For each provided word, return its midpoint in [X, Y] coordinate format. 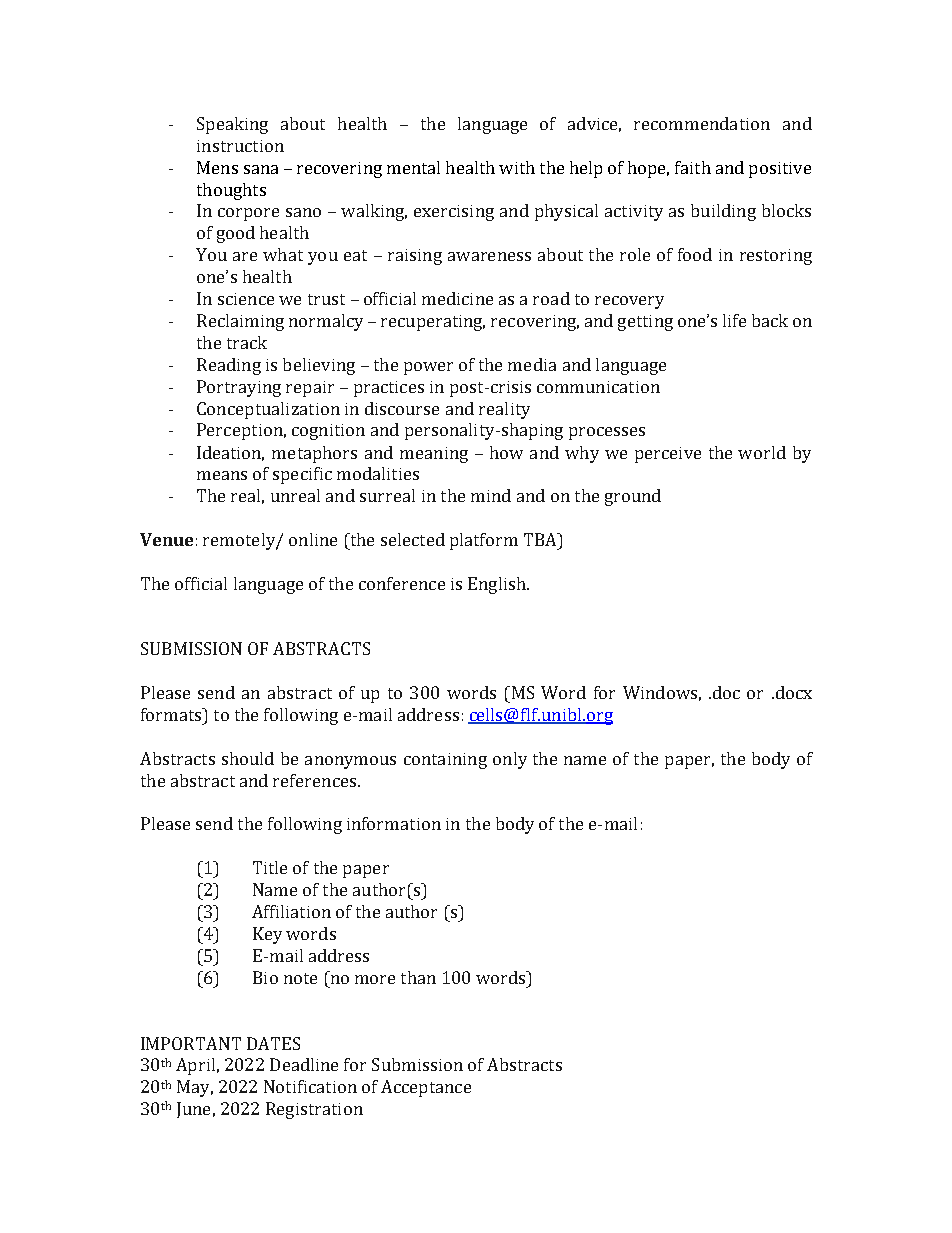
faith [693, 167]
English [498, 585]
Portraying [239, 388]
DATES [273, 1043]
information [394, 823]
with [517, 167]
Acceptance [426, 1088]
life [734, 320]
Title [270, 867]
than [418, 977]
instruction [240, 146]
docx [792, 692]
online [313, 539]
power [428, 368]
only [510, 760]
